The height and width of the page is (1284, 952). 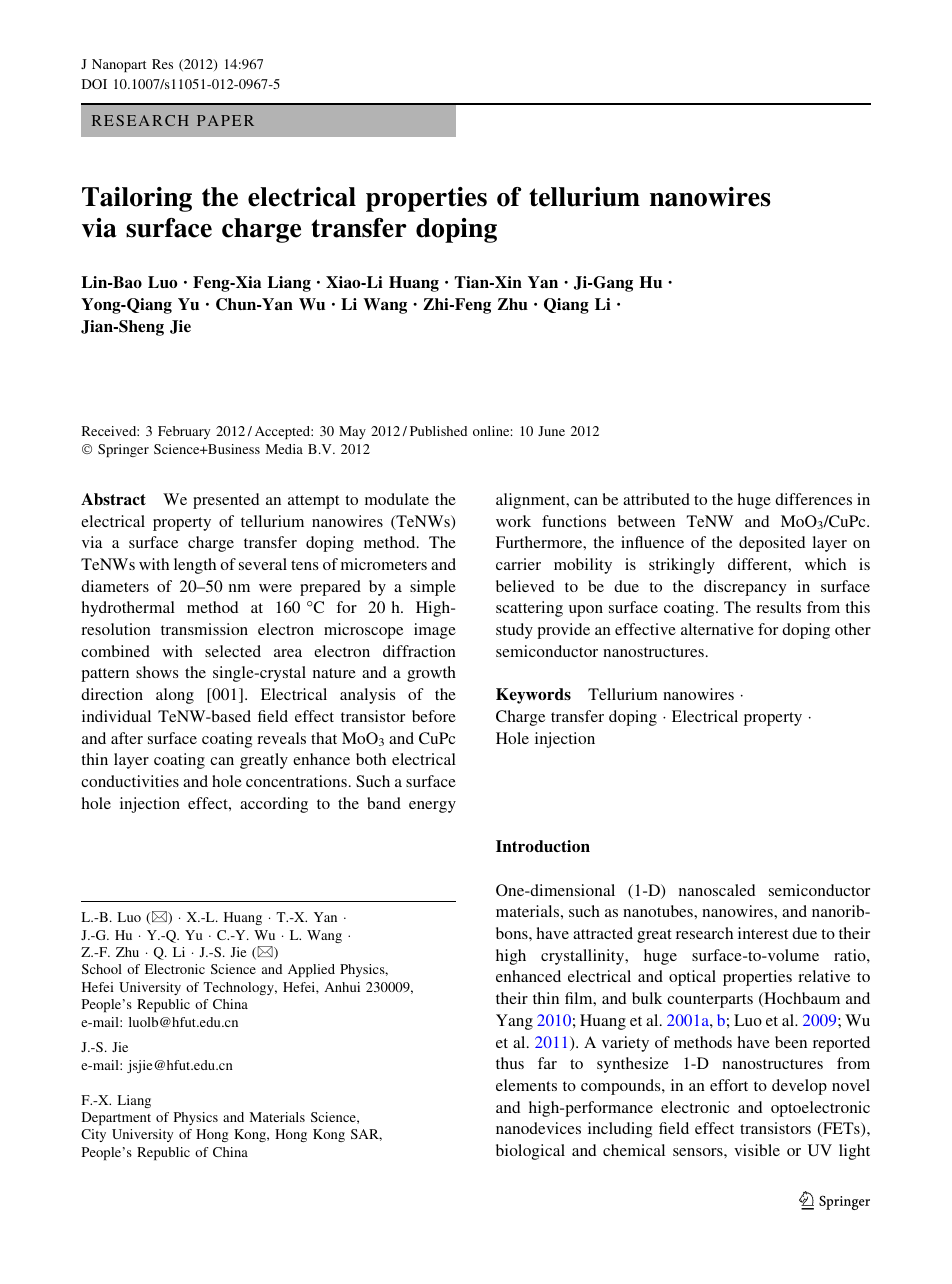 What do you see at coordinates (116, 1118) in the page?
I see `Department` at bounding box center [116, 1118].
